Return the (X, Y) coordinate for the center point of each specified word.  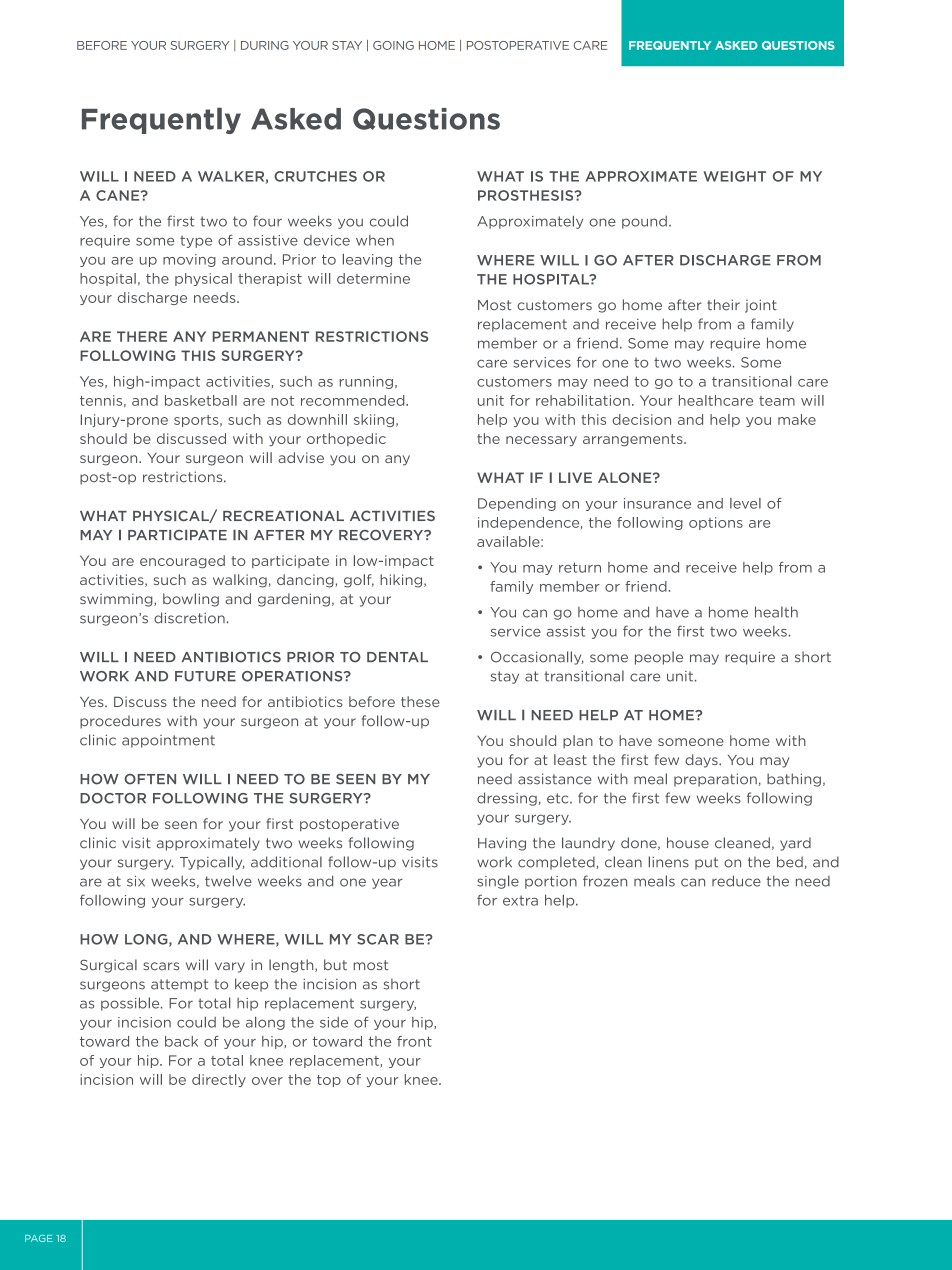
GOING (393, 45)
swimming (117, 600)
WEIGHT (734, 176)
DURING (265, 45)
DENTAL (397, 657)
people (659, 658)
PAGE (38, 1238)
